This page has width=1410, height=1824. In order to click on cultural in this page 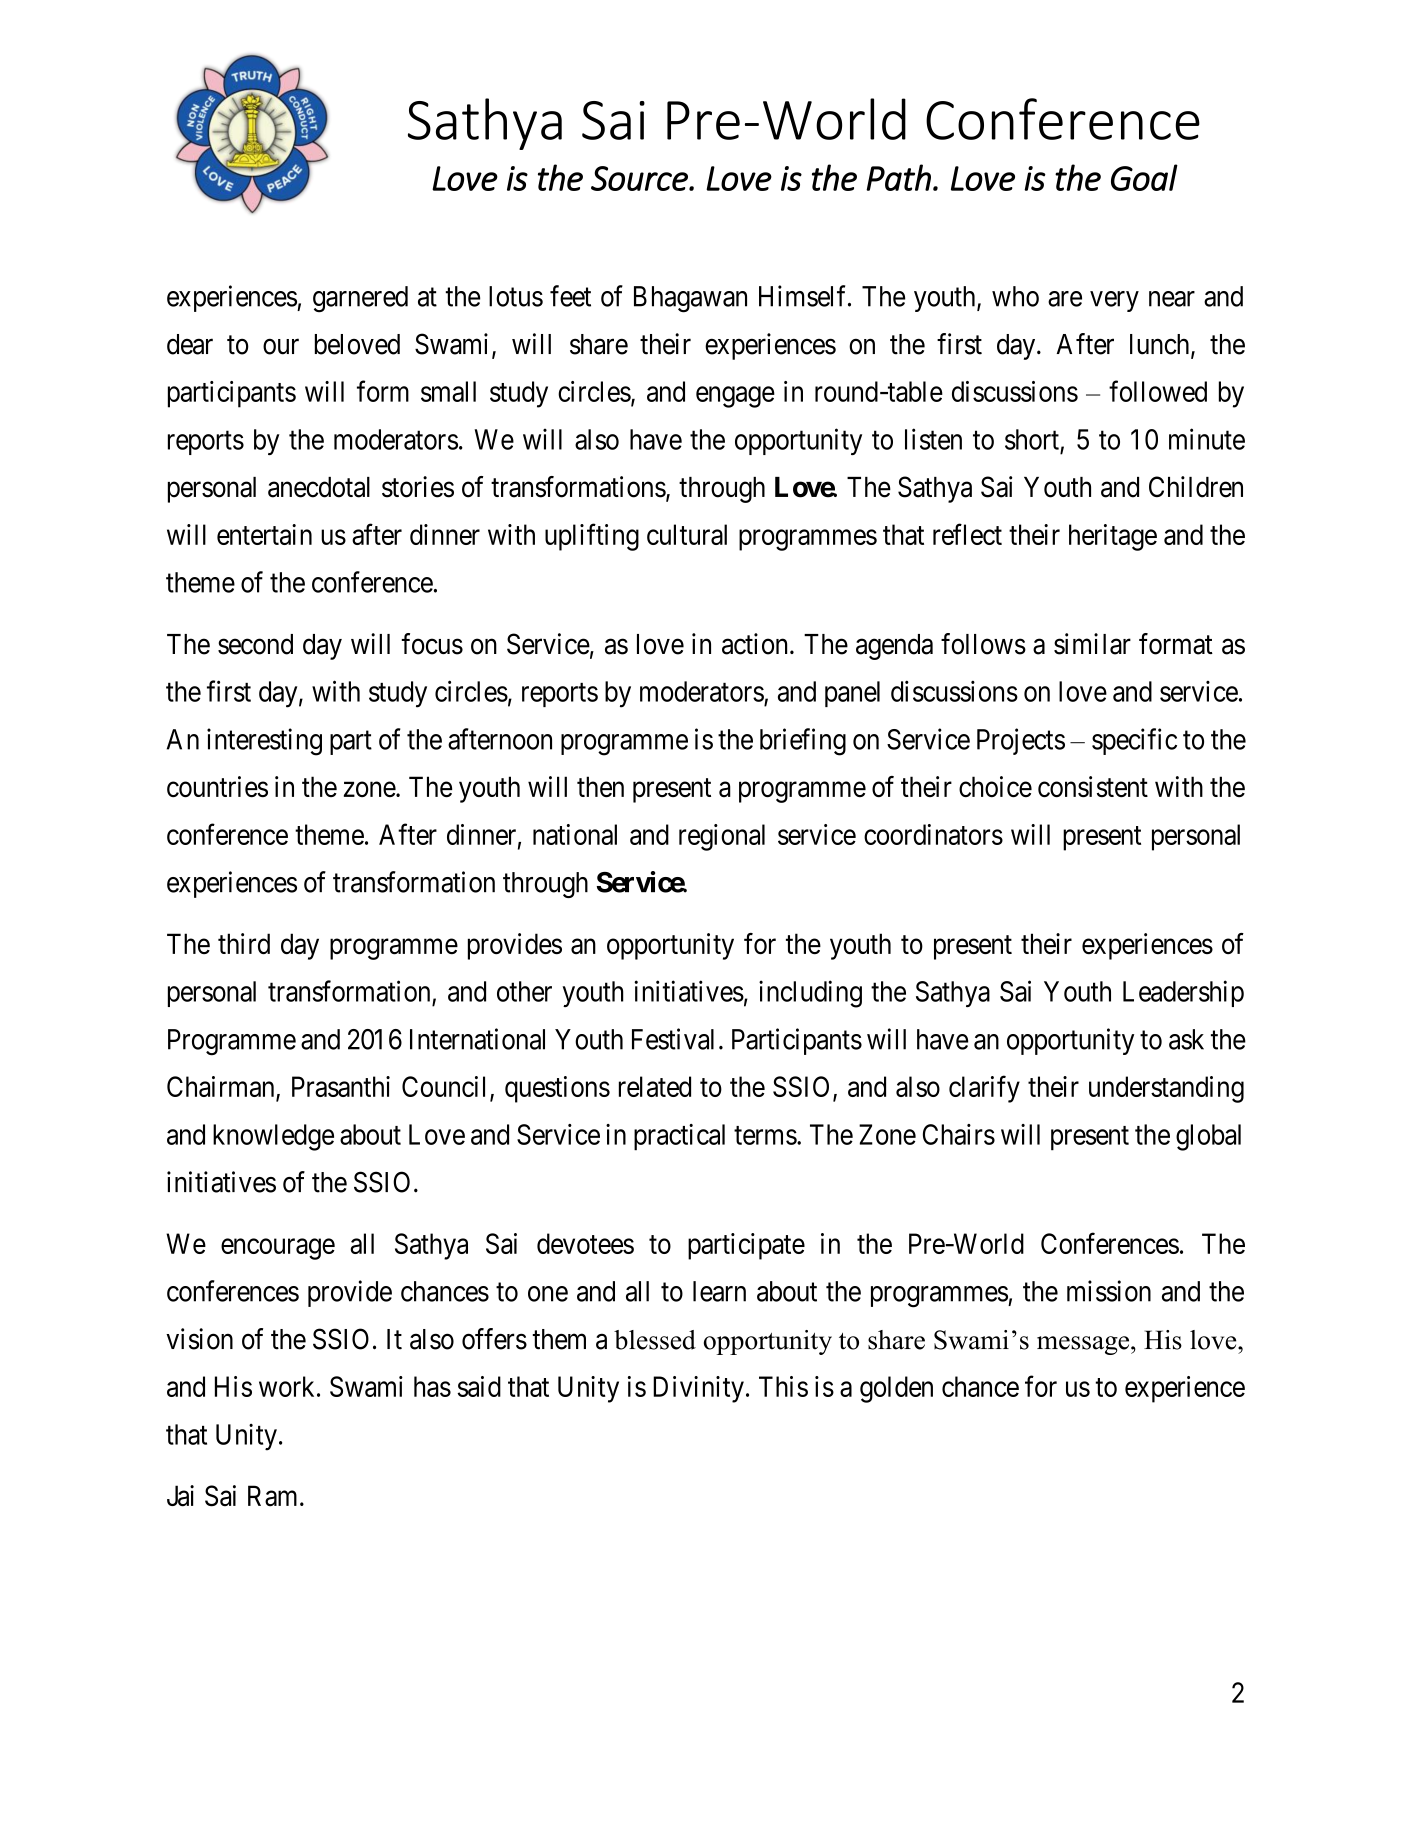, I will do `click(687, 534)`.
